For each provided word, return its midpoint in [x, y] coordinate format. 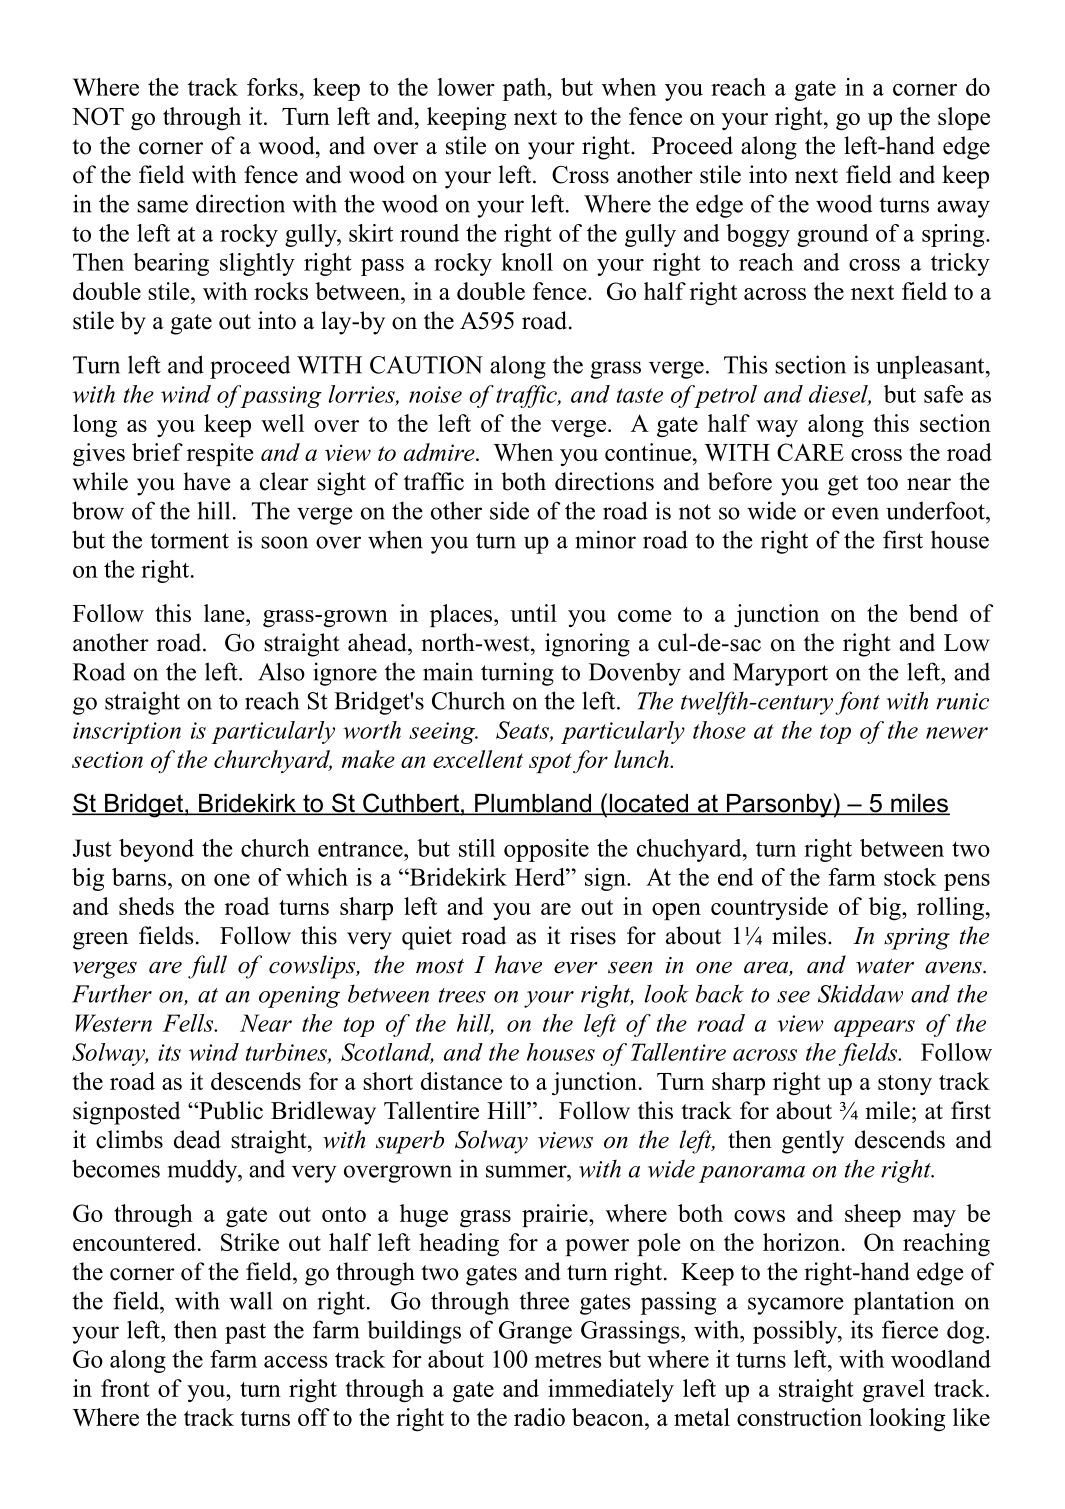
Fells [189, 1023]
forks [272, 87]
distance [461, 1081]
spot [550, 763]
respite [220, 454]
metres [568, 1360]
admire [440, 452]
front [125, 1388]
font [857, 703]
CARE [810, 452]
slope [964, 118]
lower [466, 87]
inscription [127, 733]
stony [905, 1085]
